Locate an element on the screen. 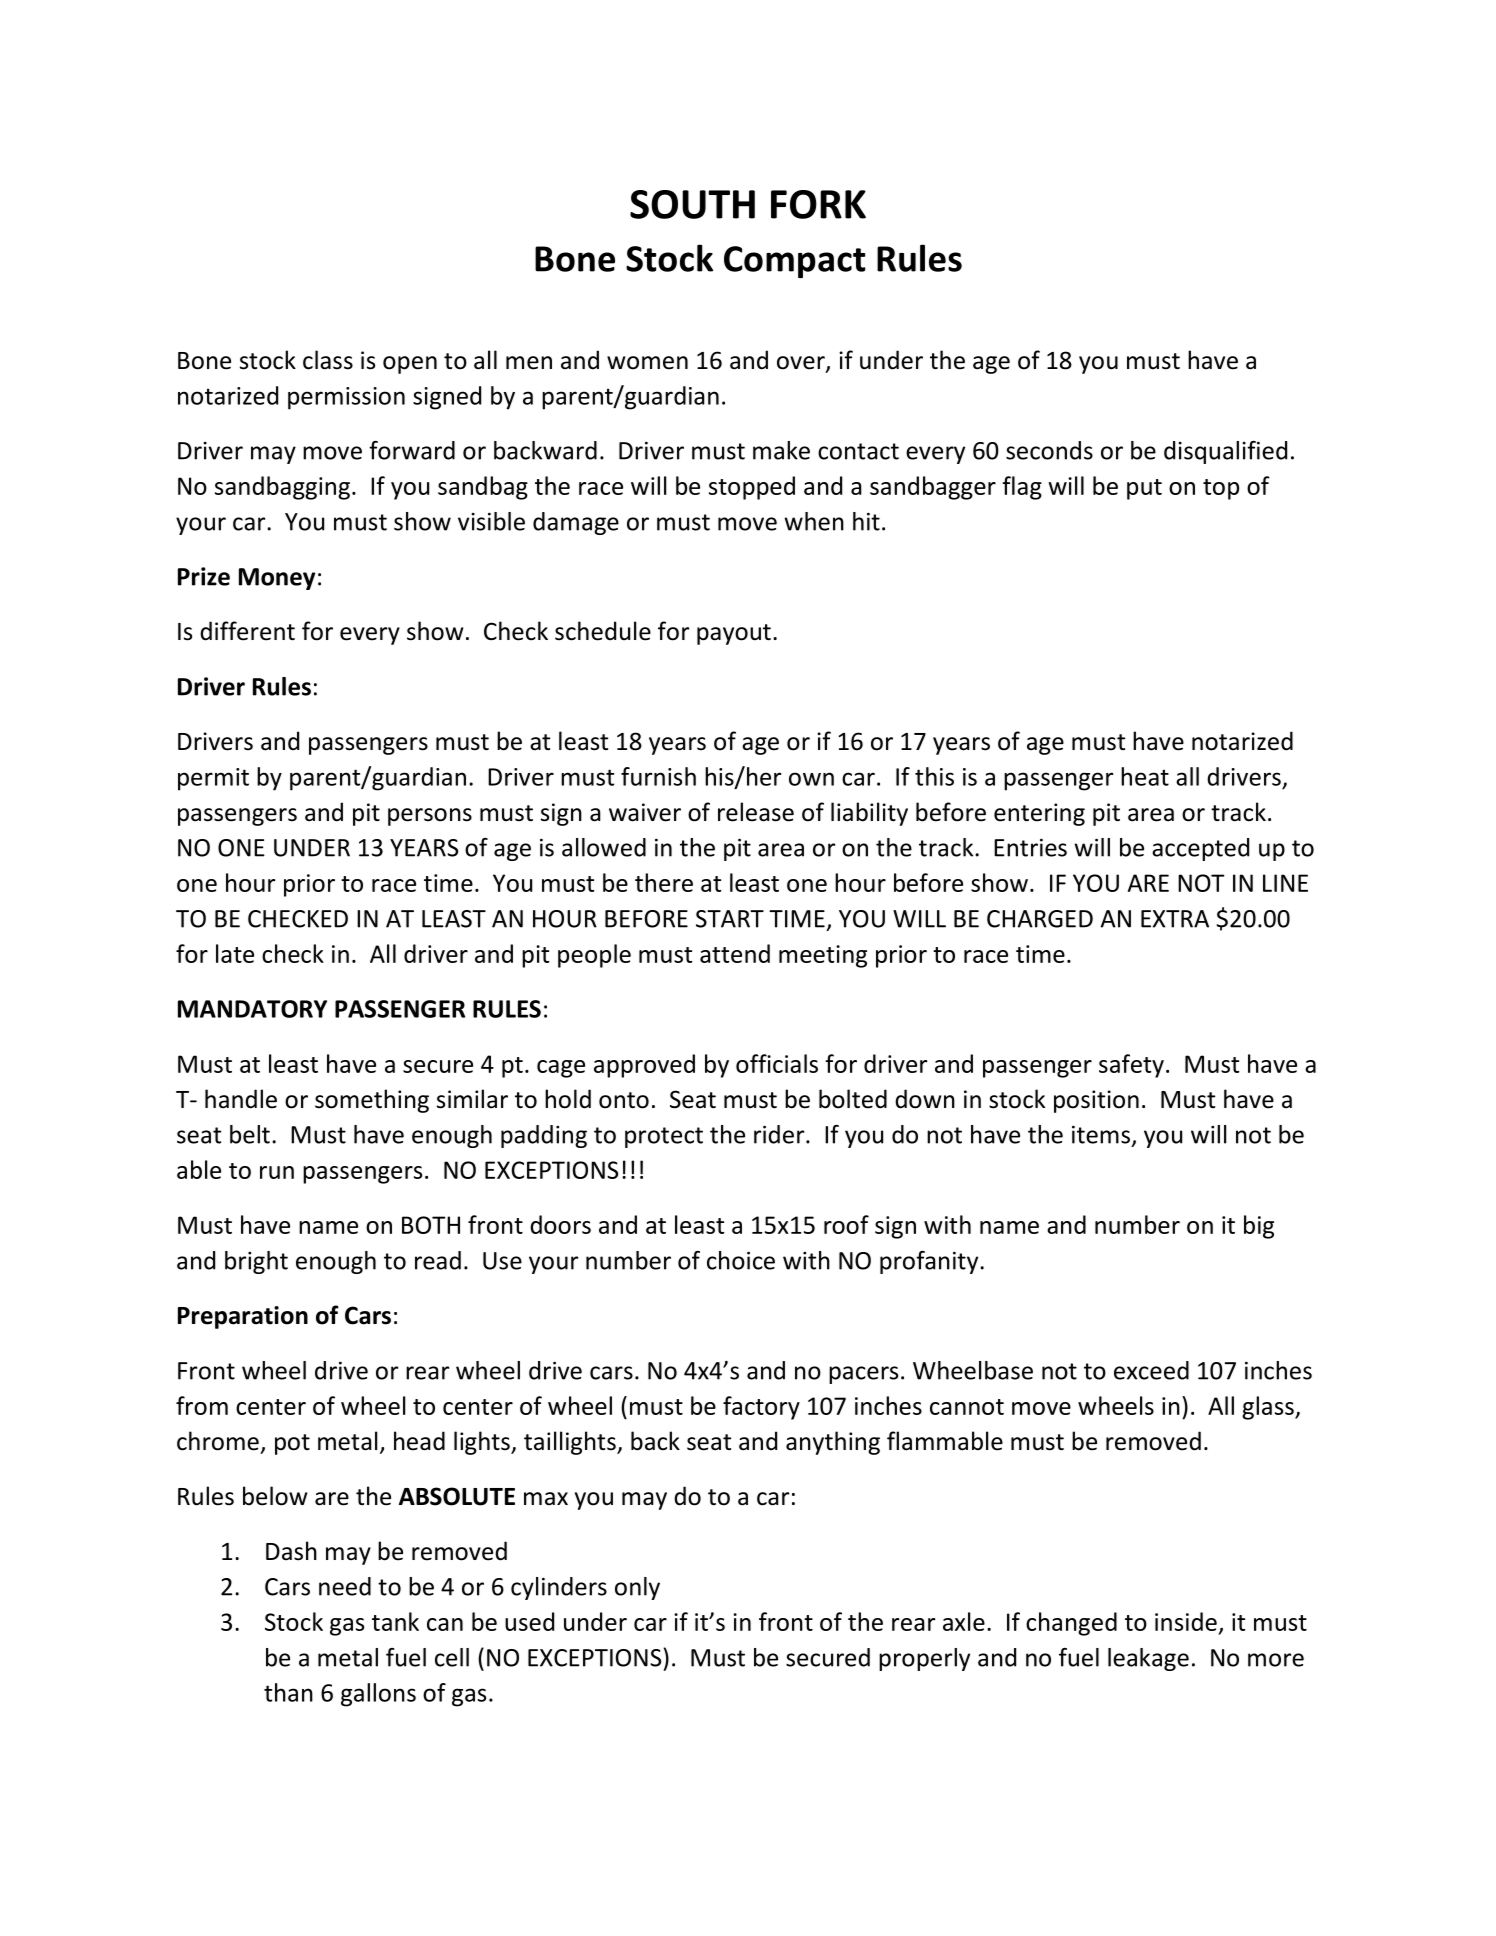 This screenshot has width=1496, height=1936. attend is located at coordinates (735, 953).
